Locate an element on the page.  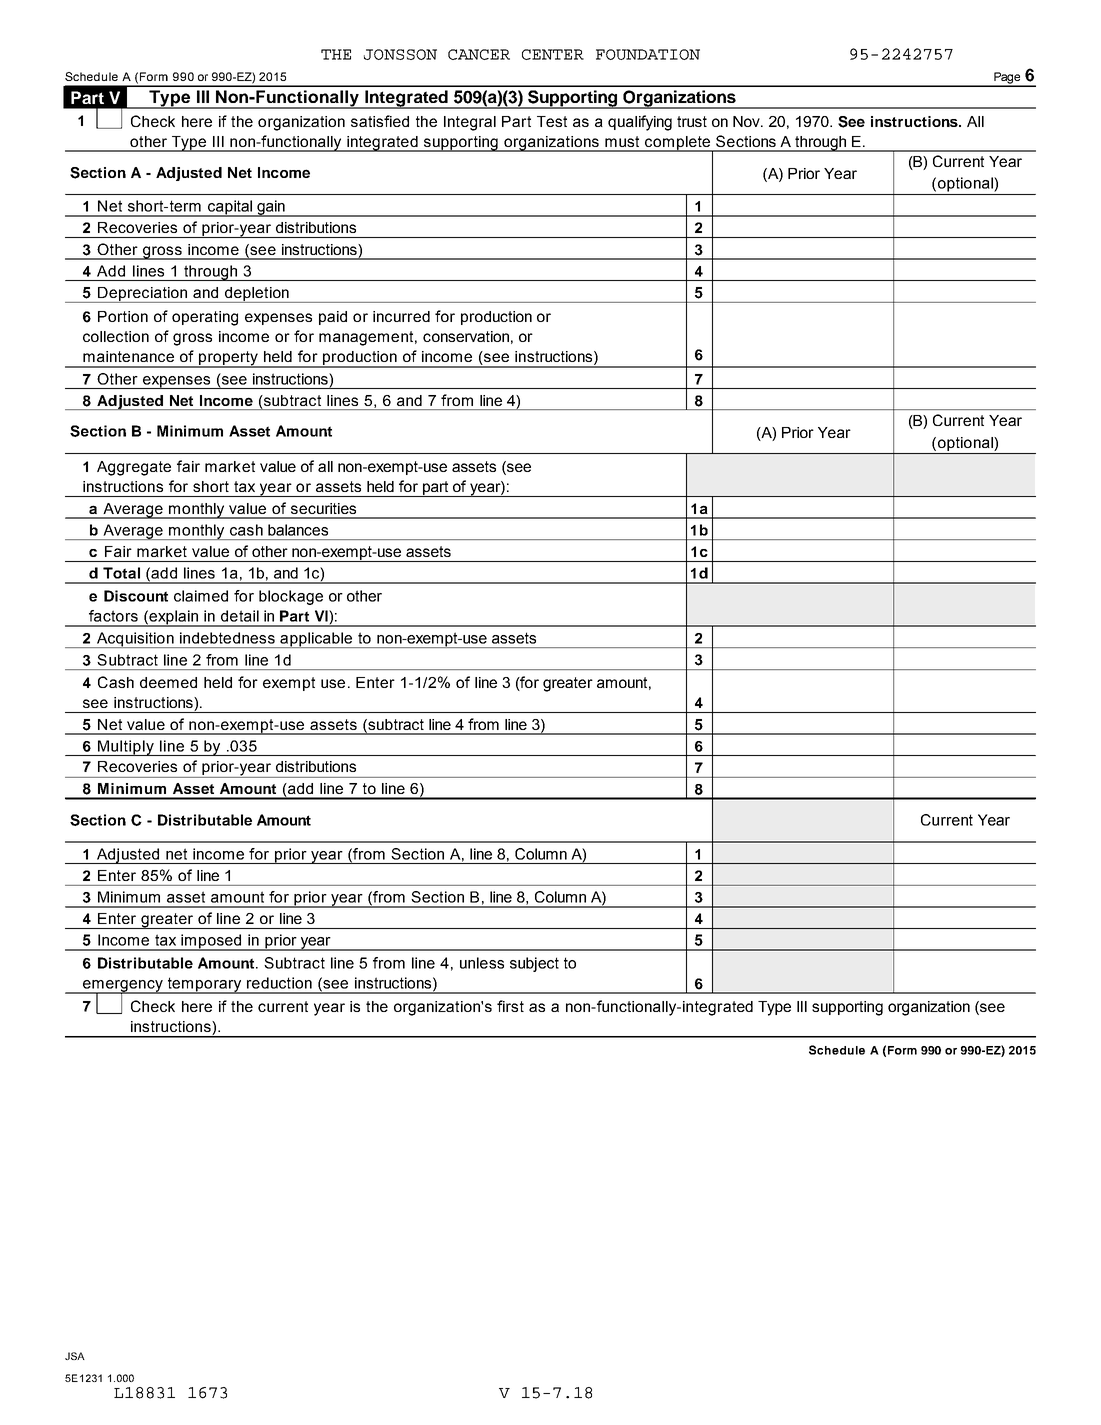
incurred is located at coordinates (401, 316).
